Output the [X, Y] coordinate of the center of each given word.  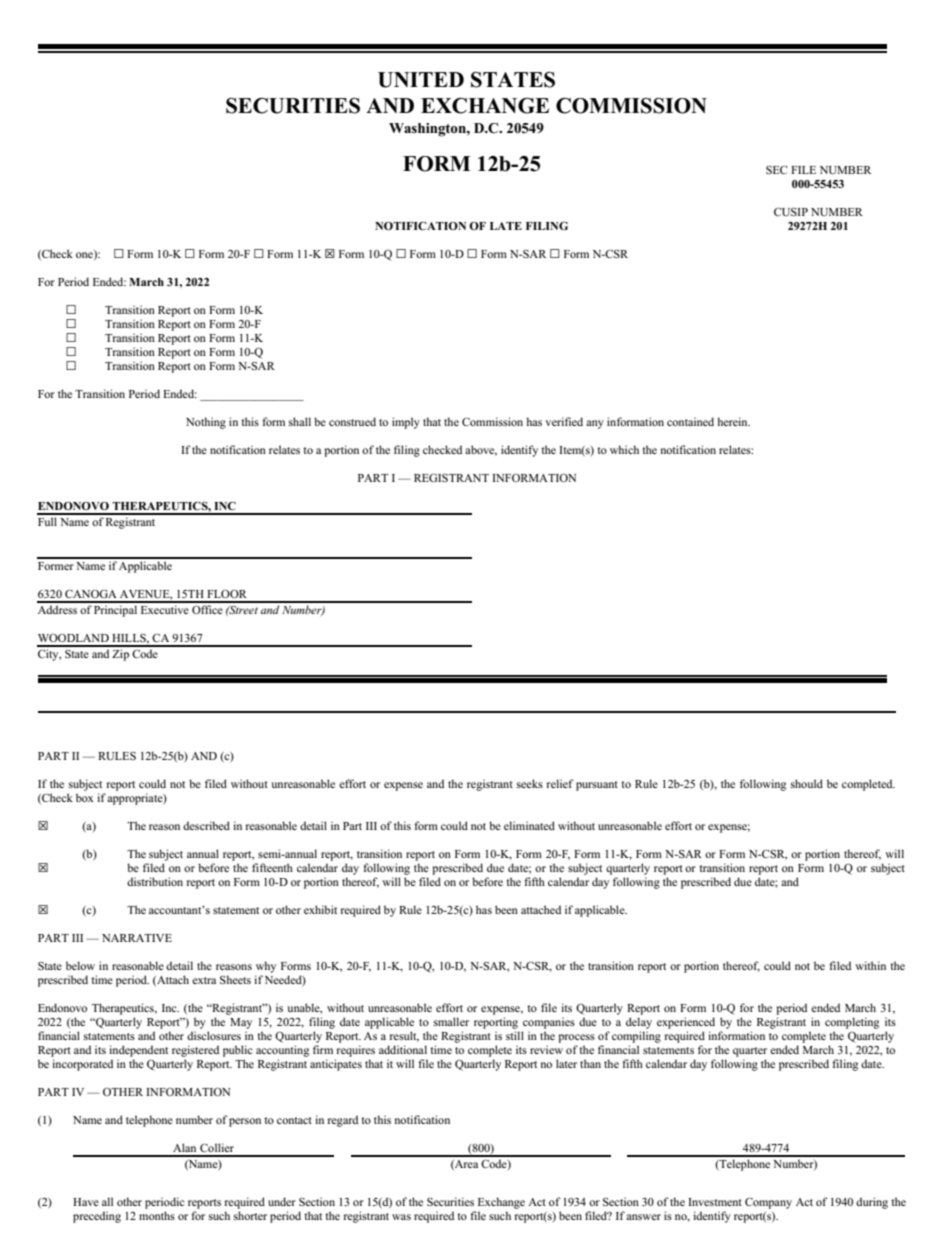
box [85, 797]
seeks [530, 783]
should [807, 783]
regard [343, 1121]
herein [733, 421]
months [157, 1215]
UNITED [421, 80]
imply [406, 423]
